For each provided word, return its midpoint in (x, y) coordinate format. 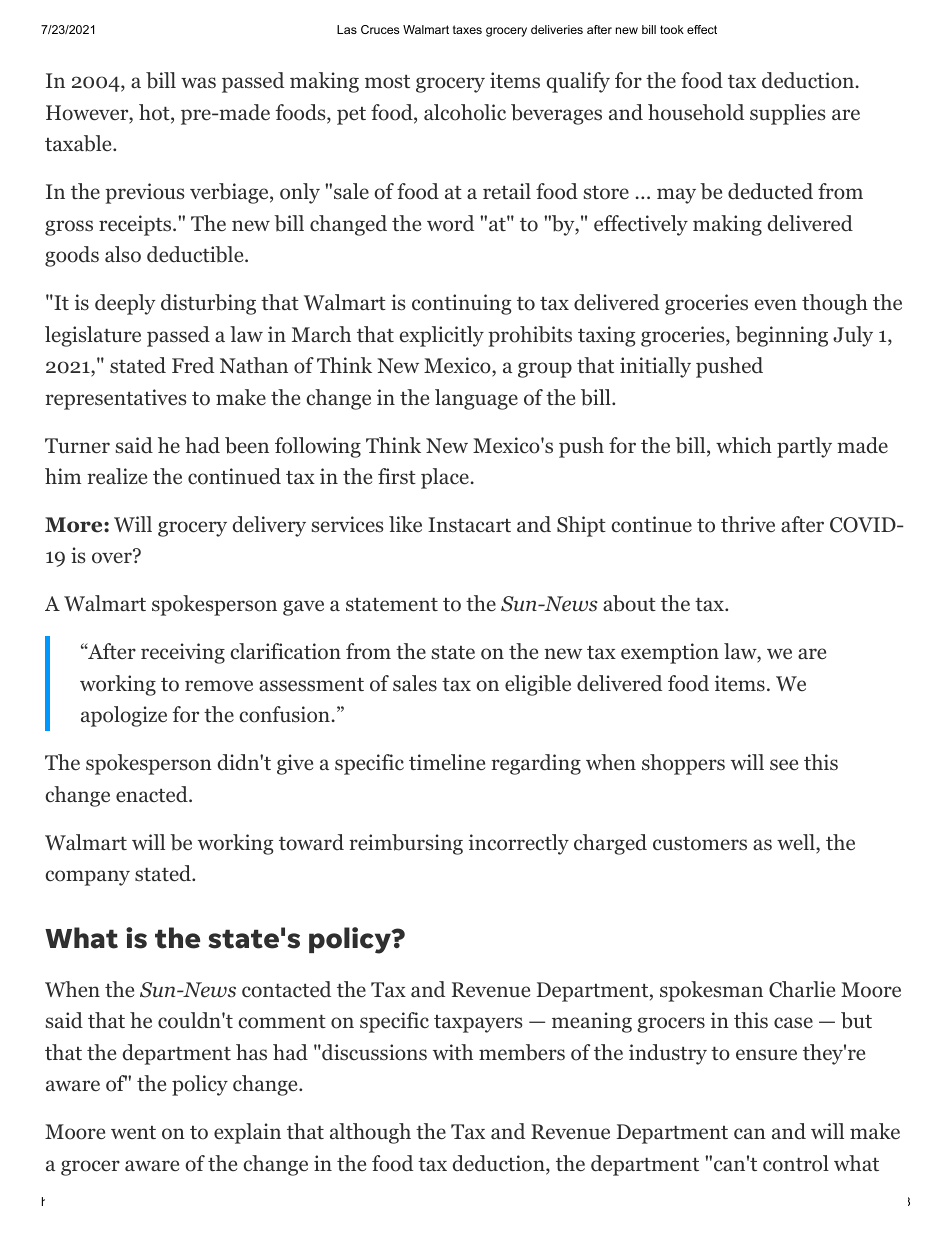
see (784, 764)
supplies (787, 114)
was (198, 82)
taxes (467, 29)
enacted (153, 794)
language (476, 399)
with (453, 1052)
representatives (115, 399)
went (133, 1132)
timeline (447, 762)
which (744, 445)
